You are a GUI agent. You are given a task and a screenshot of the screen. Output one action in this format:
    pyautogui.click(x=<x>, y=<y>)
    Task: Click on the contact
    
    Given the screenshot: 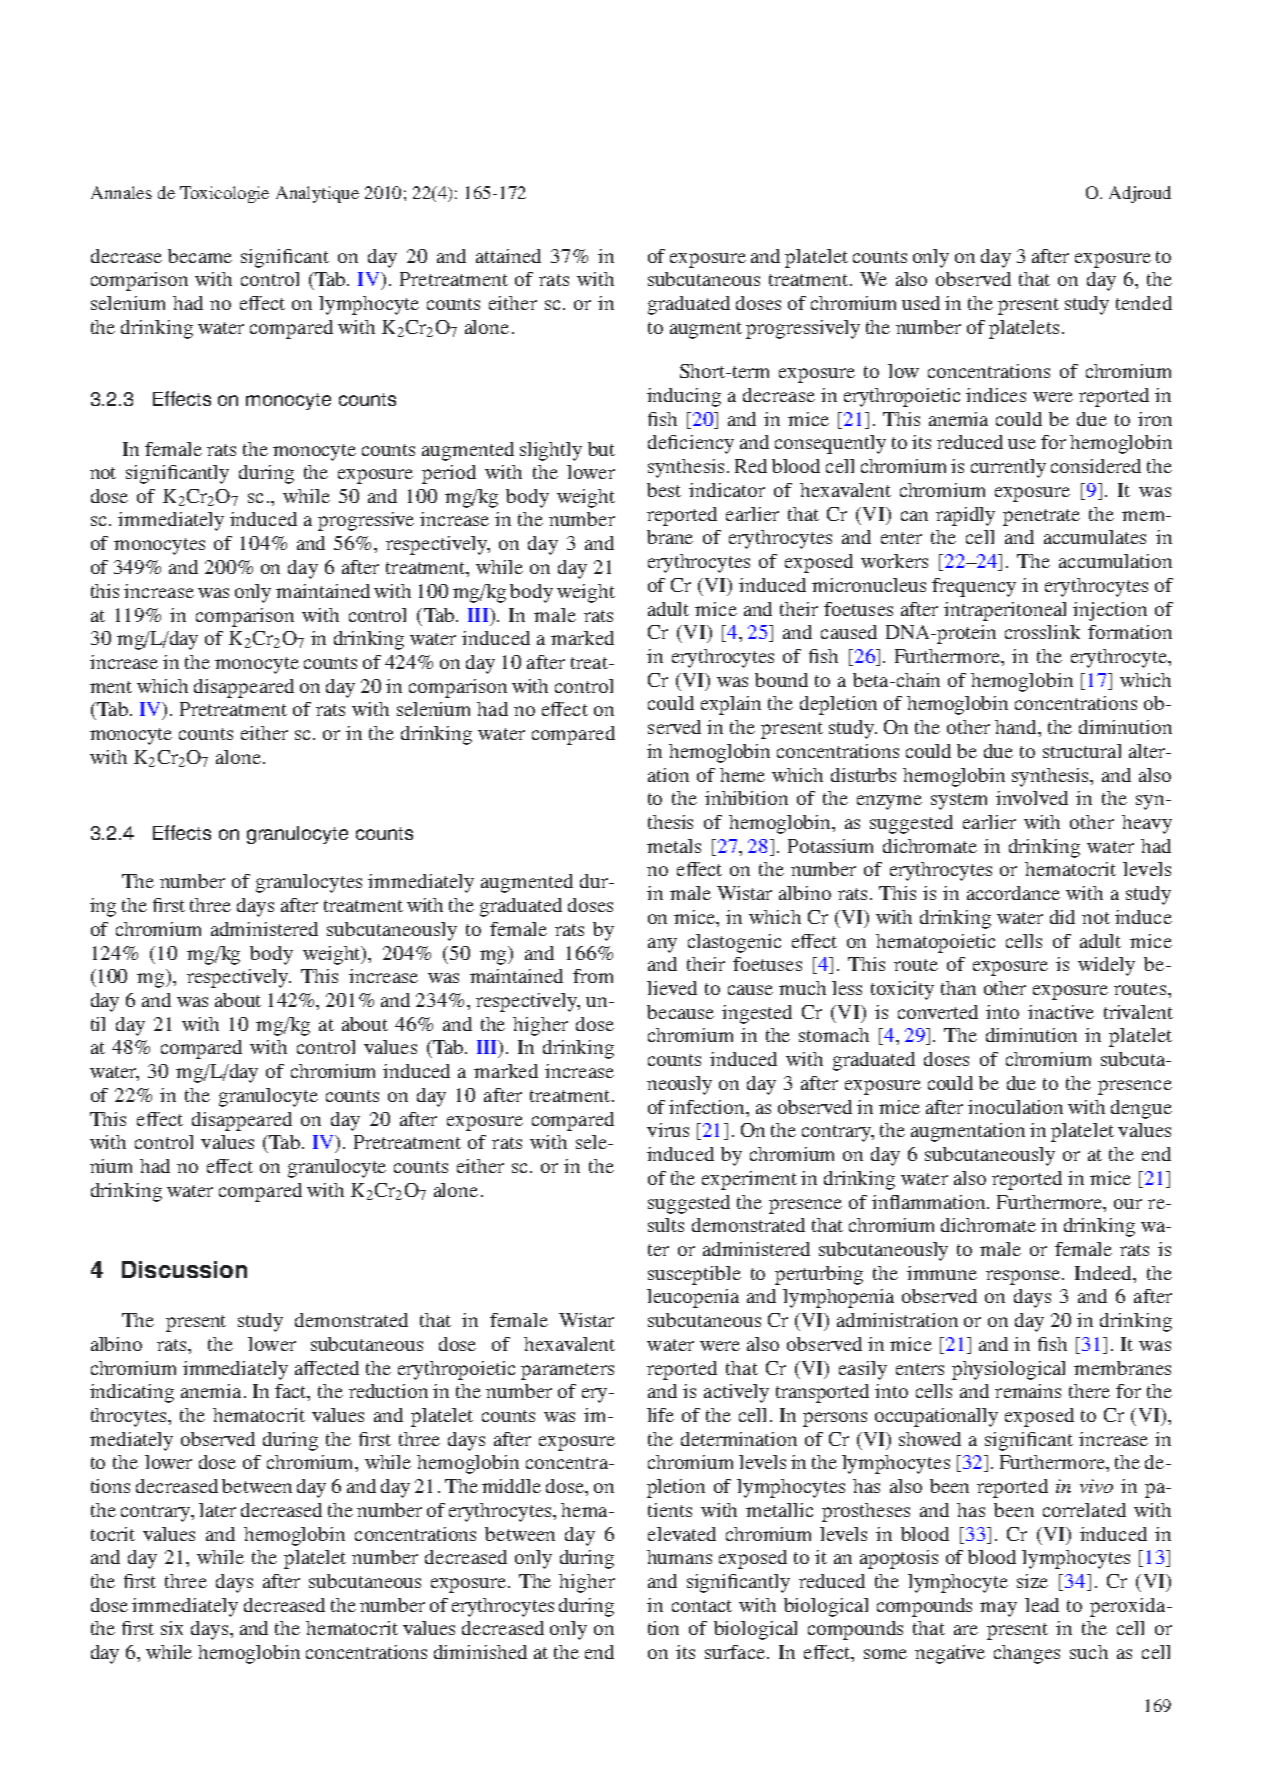 What is the action you would take?
    pyautogui.click(x=702, y=1606)
